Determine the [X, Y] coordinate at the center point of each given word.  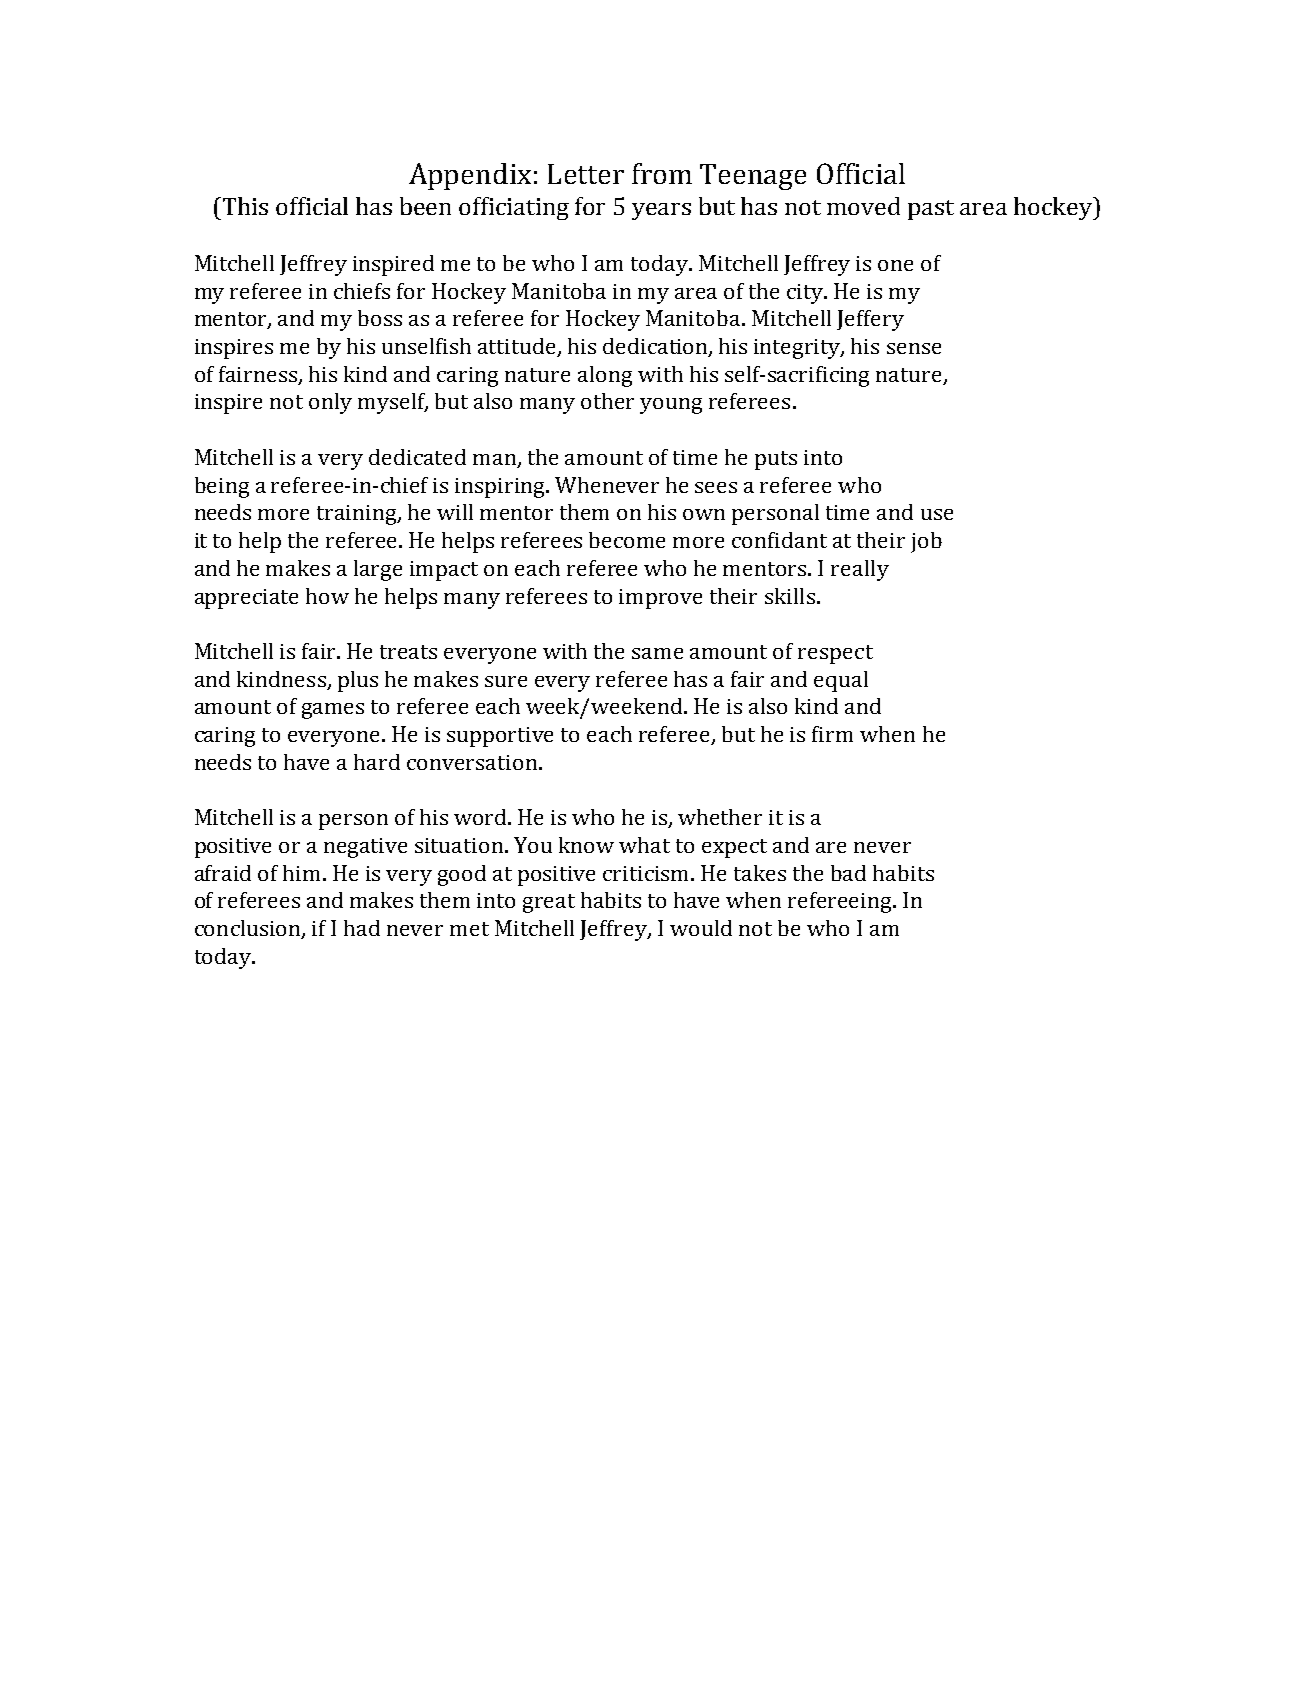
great [549, 903]
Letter [586, 174]
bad [848, 873]
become [627, 540]
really [860, 570]
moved [863, 206]
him [303, 873]
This [245, 206]
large [378, 570]
